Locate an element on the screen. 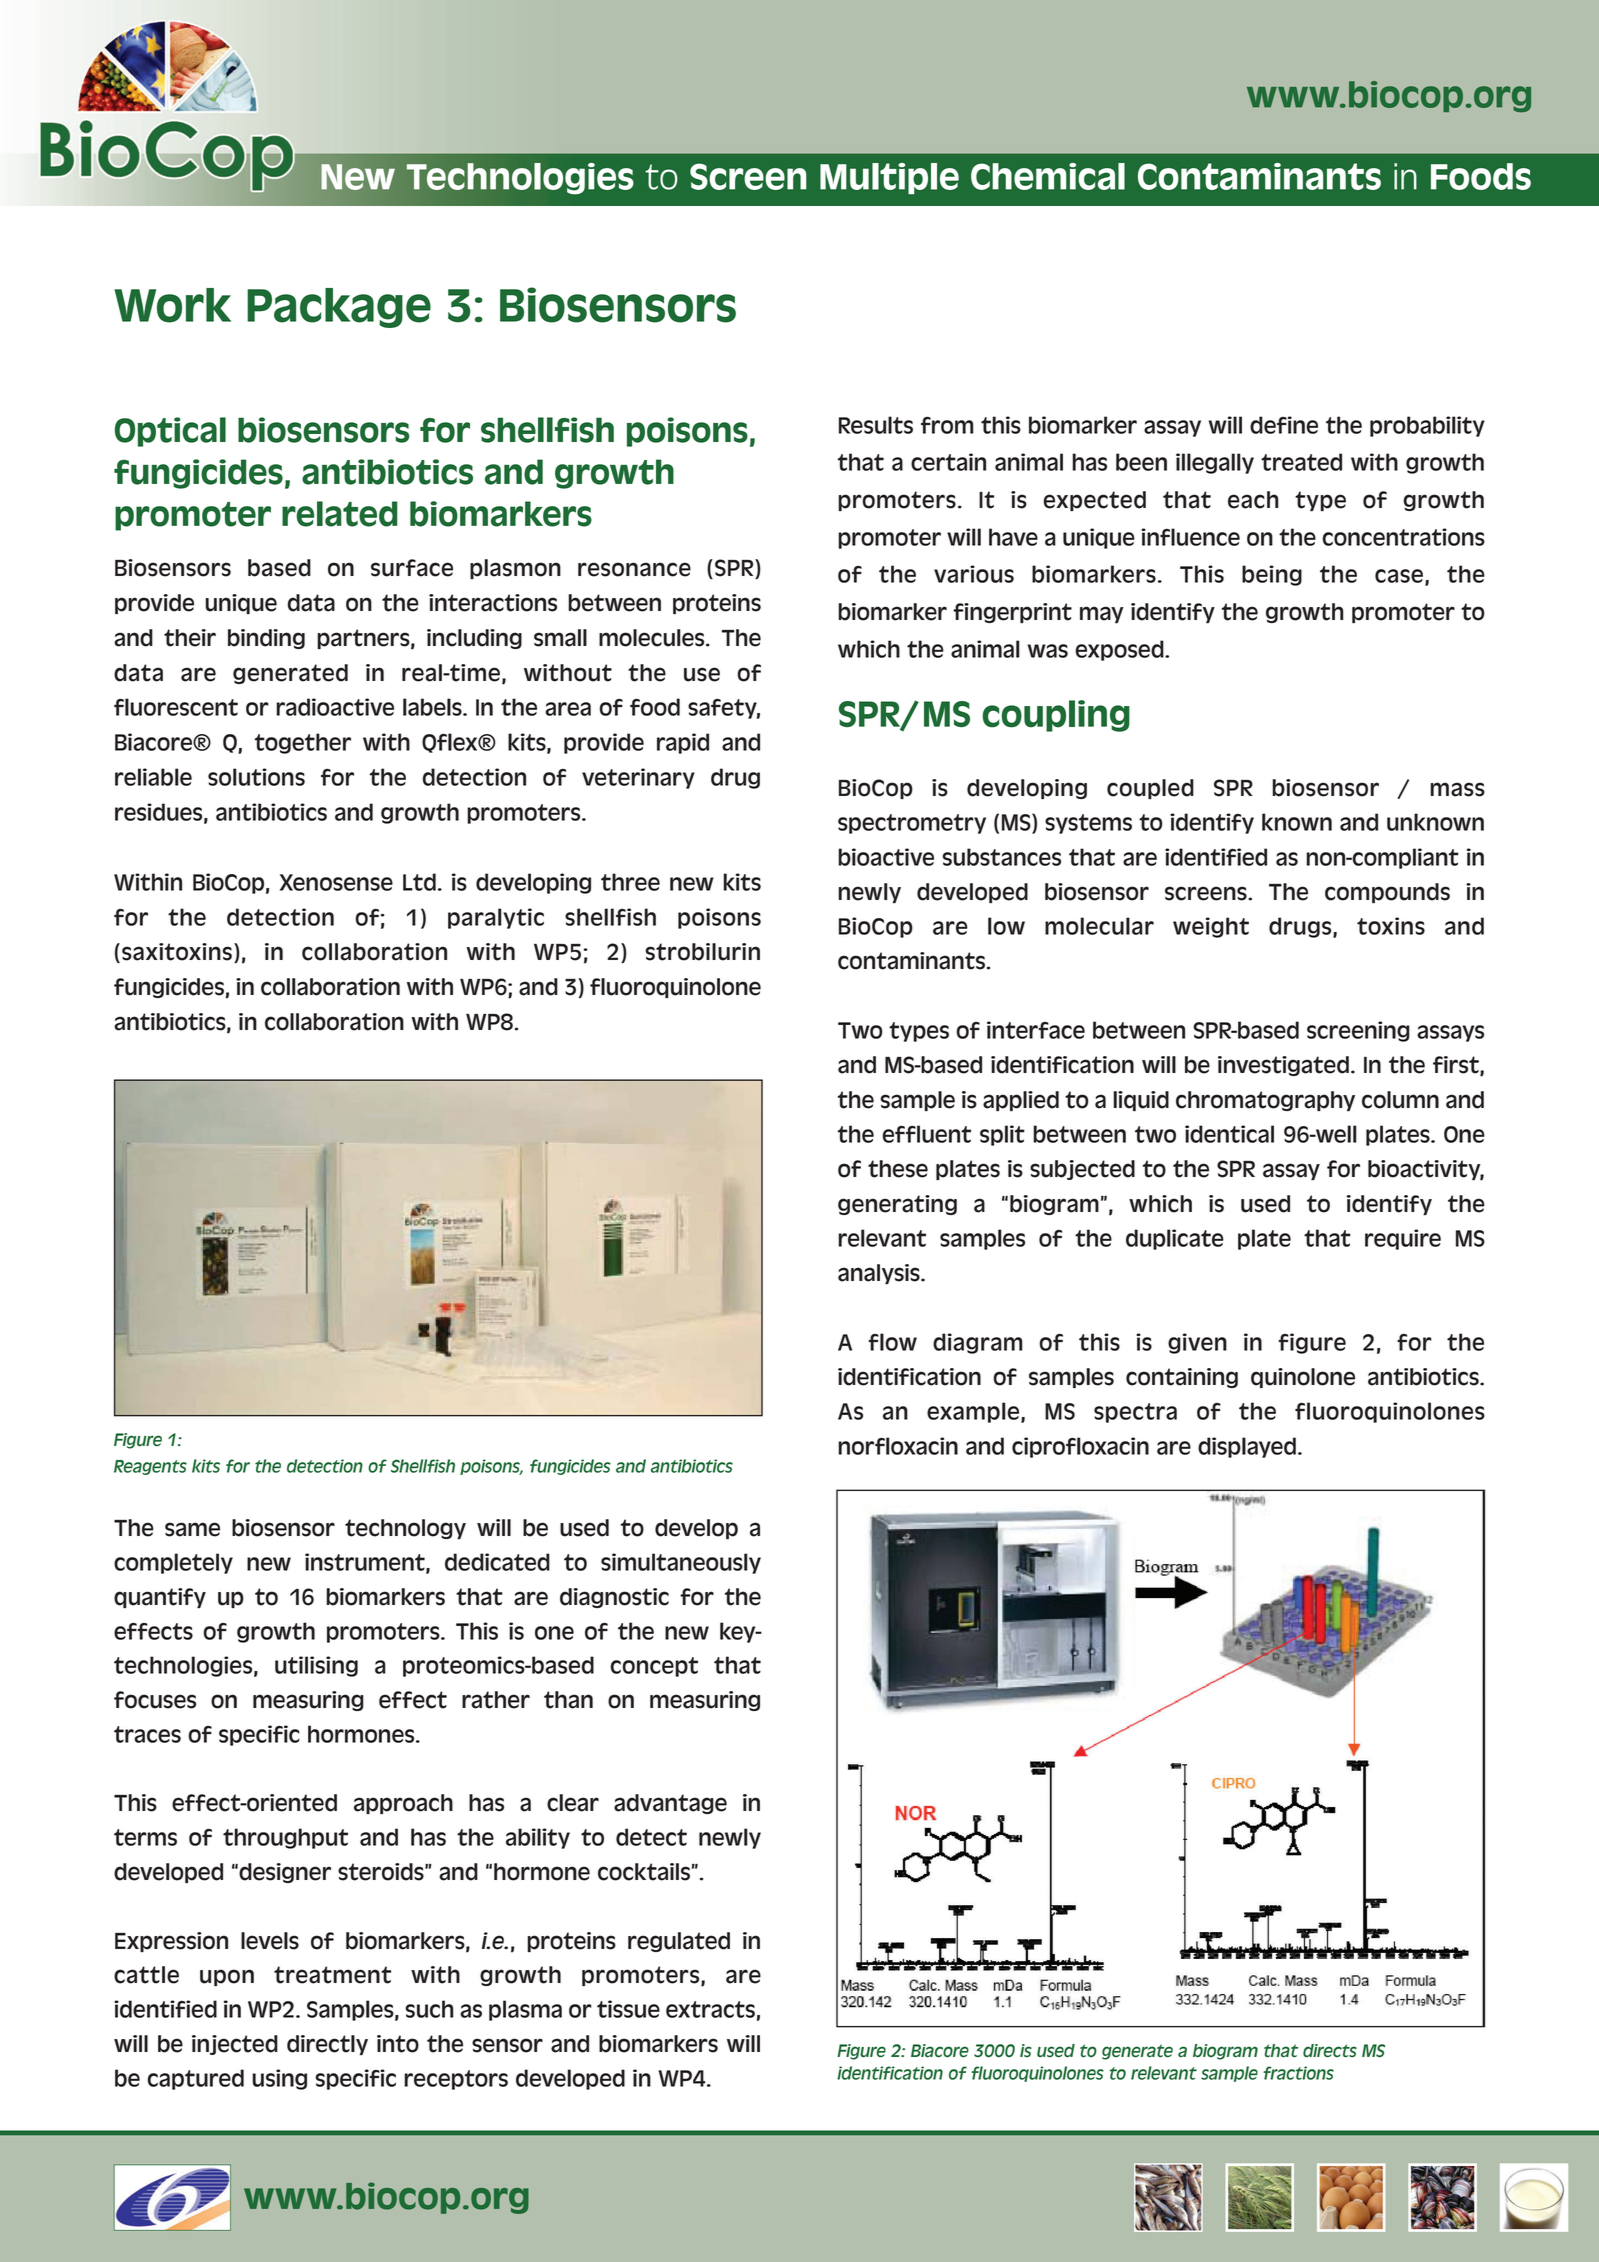 Image resolution: width=1599 pixels, height=2262 pixels. analysis is located at coordinates (880, 1274).
